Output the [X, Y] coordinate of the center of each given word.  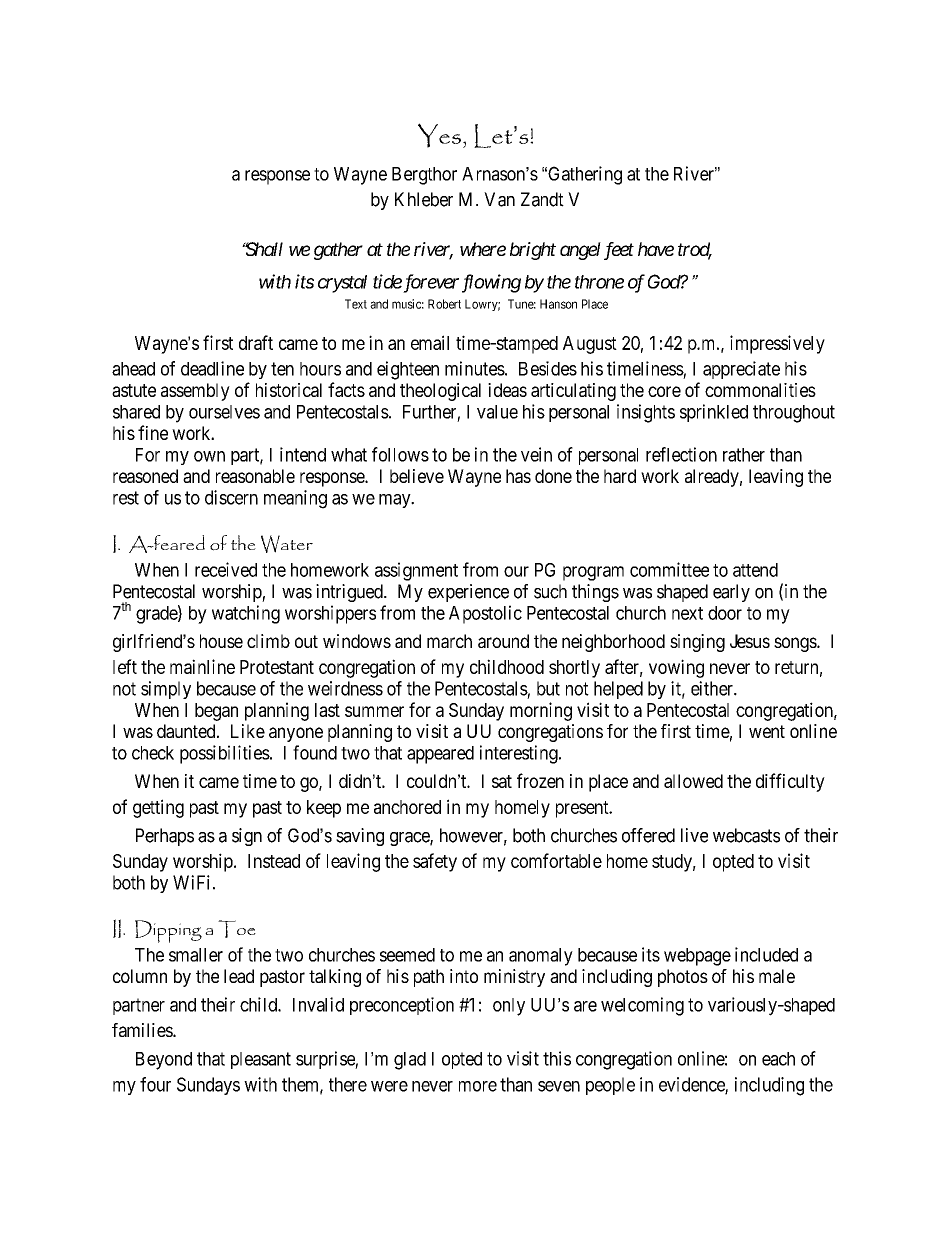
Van [499, 199]
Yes [439, 135]
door [725, 613]
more [478, 1086]
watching [246, 614]
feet [619, 251]
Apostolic [485, 614]
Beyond [164, 1061]
